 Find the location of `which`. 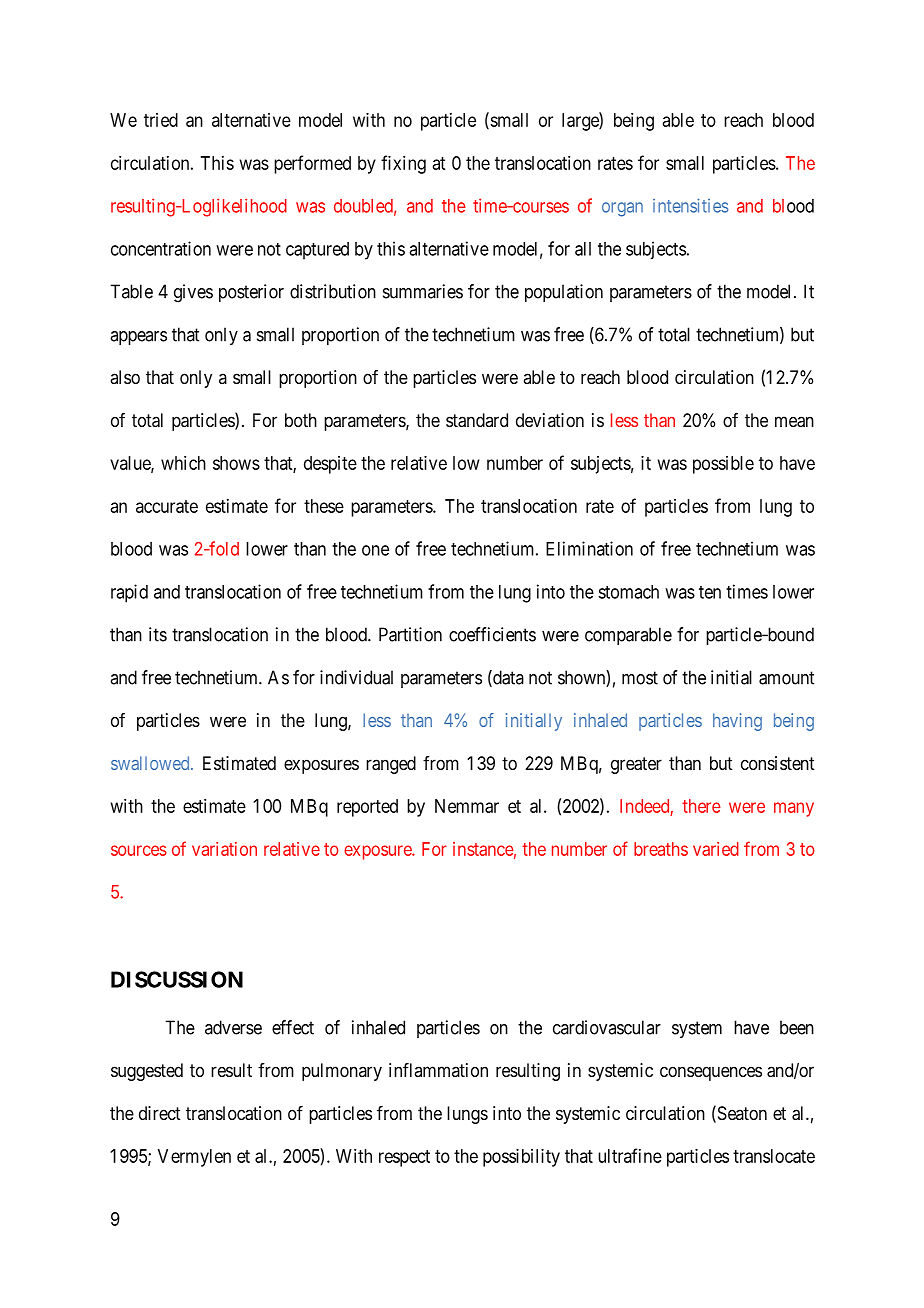

which is located at coordinates (183, 463).
